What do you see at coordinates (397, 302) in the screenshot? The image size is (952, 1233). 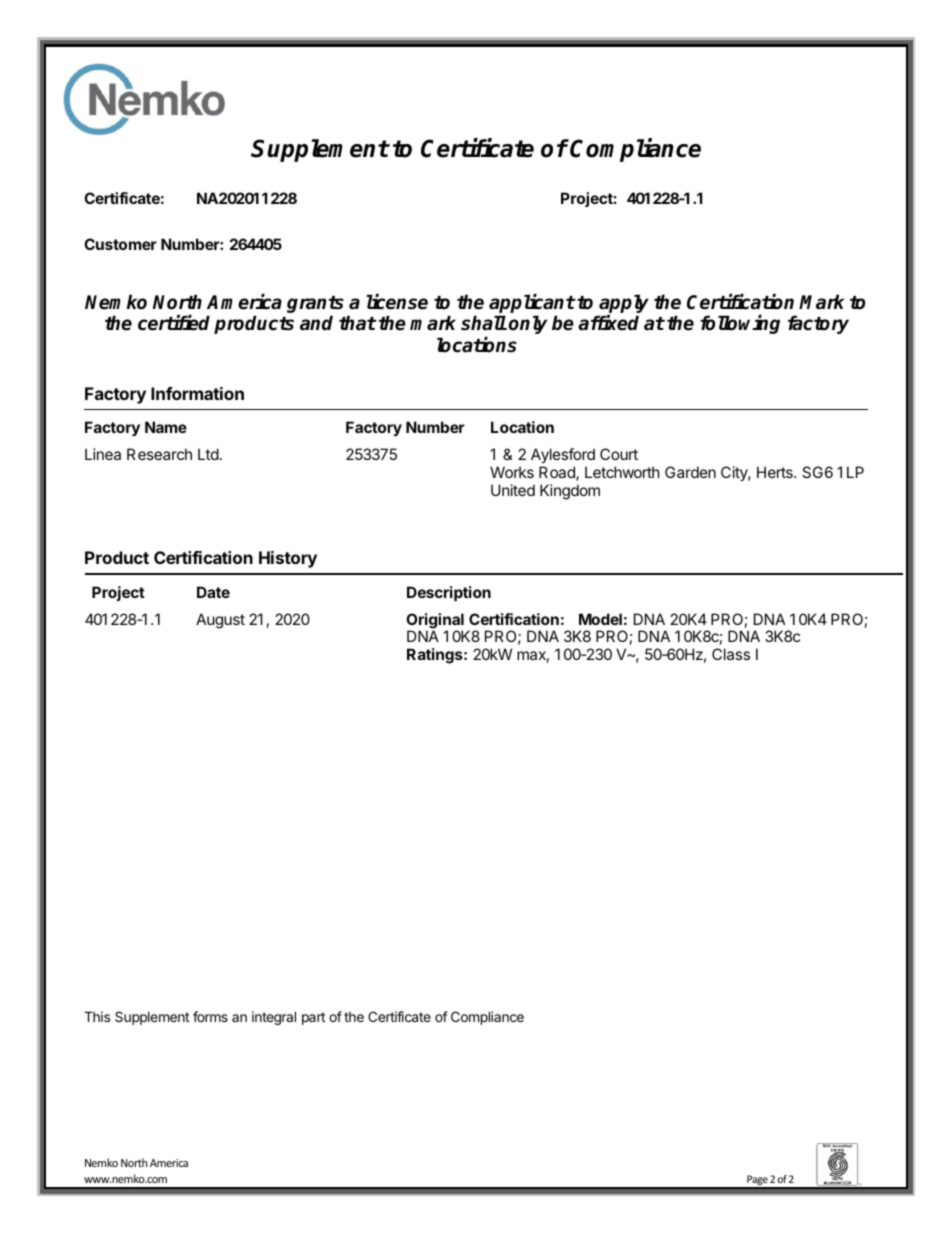 I see `license` at bounding box center [397, 302].
